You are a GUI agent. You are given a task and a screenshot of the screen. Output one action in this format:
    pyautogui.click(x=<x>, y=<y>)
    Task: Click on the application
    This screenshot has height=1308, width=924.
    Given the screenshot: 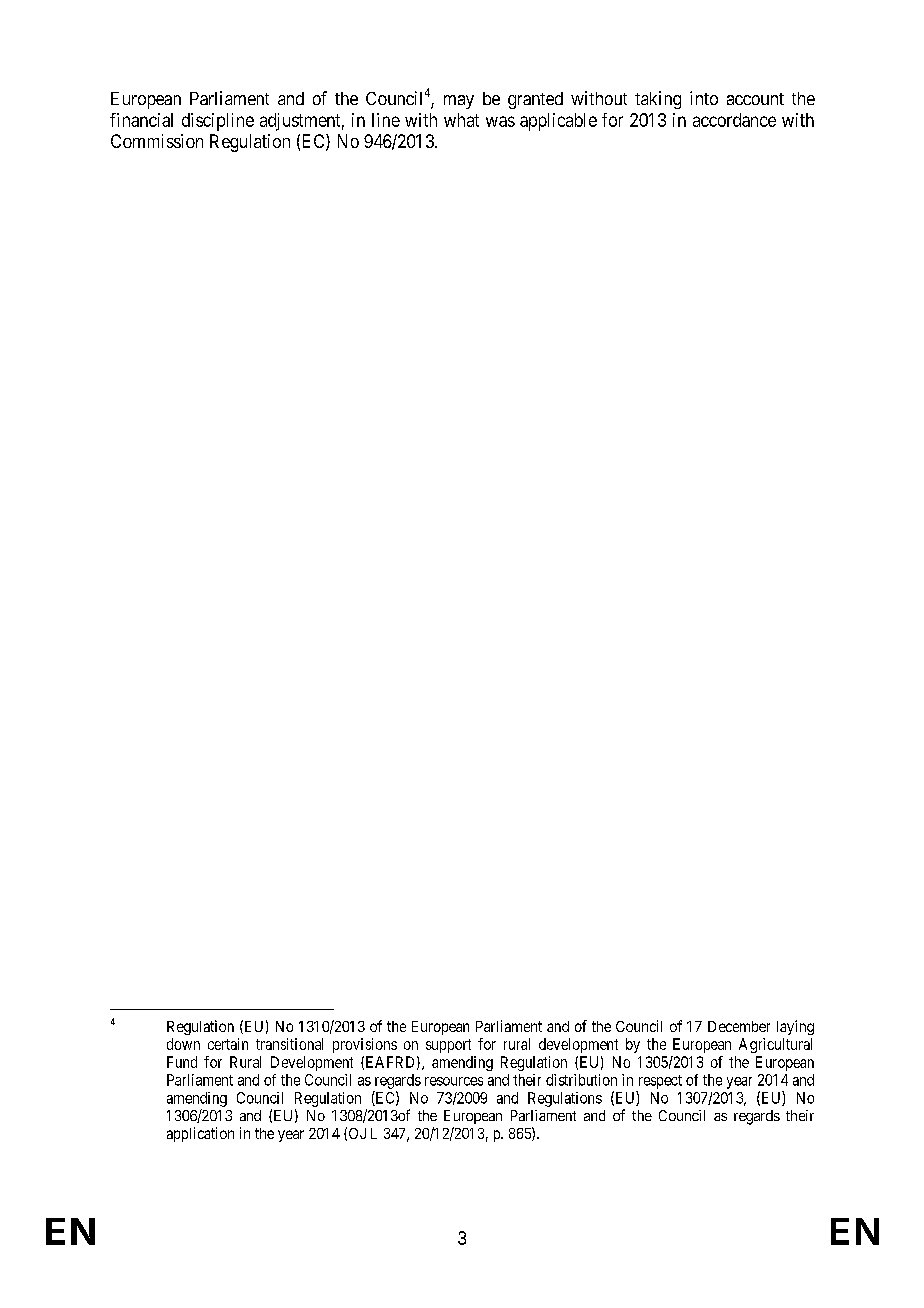 What is the action you would take?
    pyautogui.click(x=200, y=1134)
